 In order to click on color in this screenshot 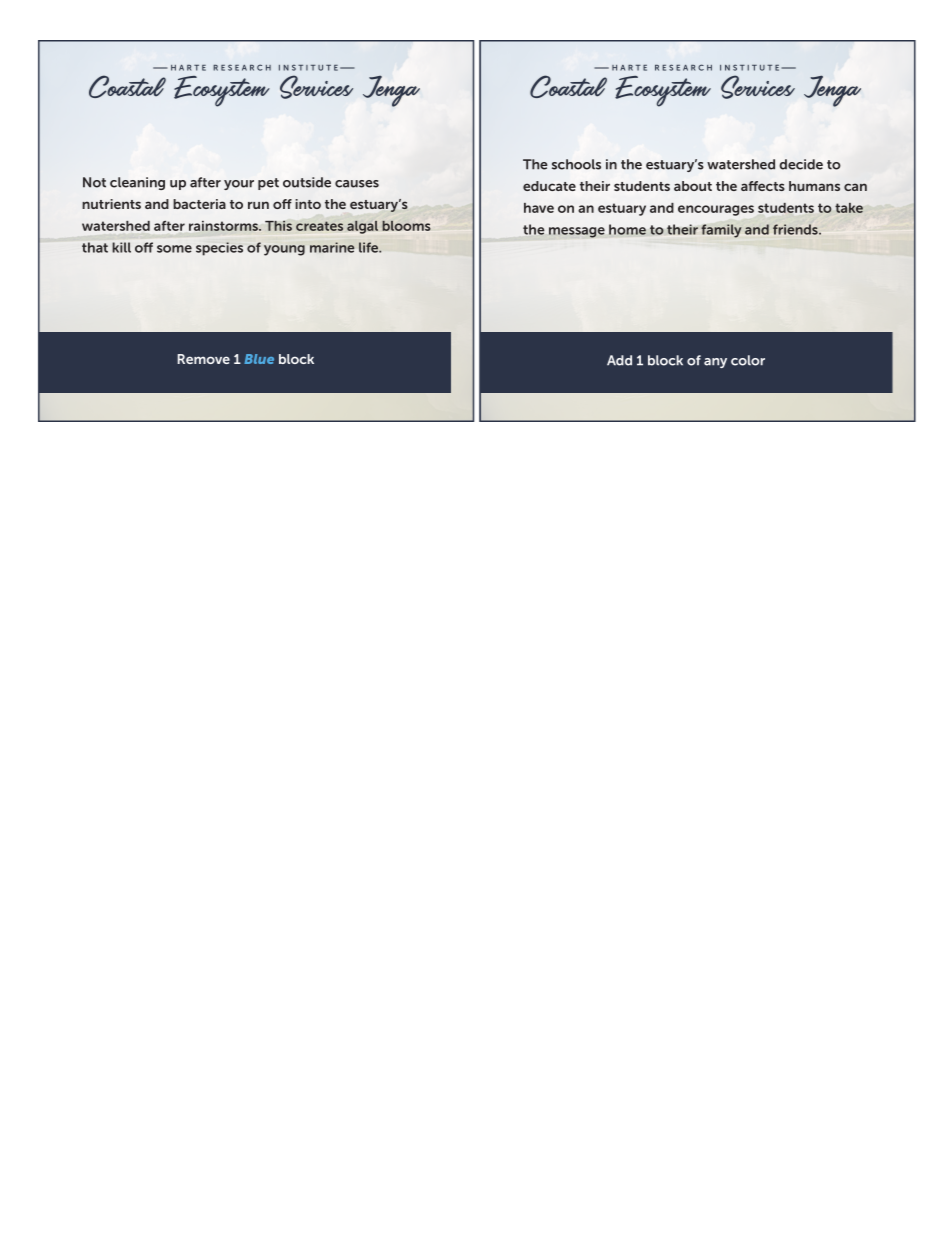, I will do `click(748, 360)`.
